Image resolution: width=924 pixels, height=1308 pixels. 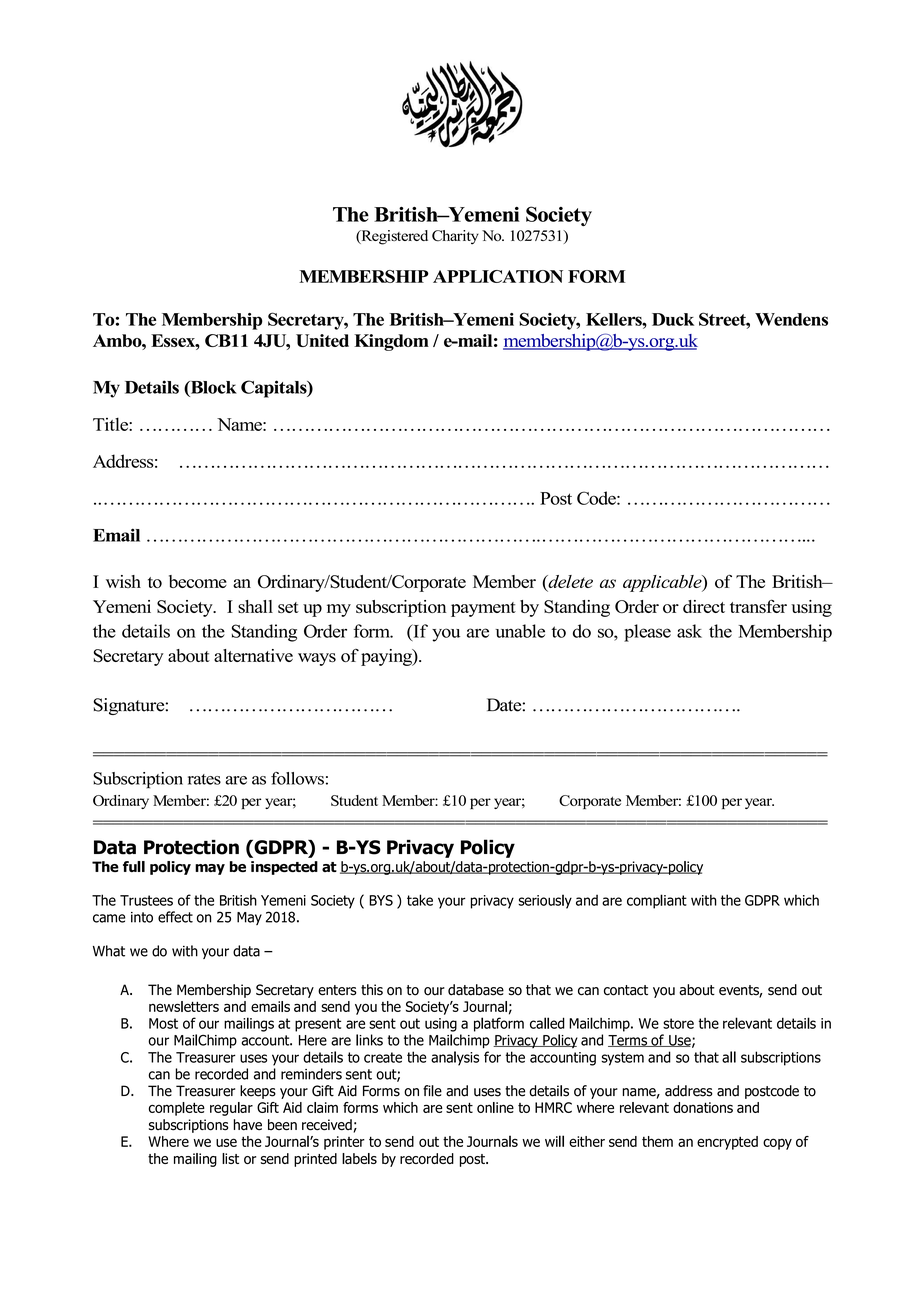 What do you see at coordinates (432, 1091) in the page?
I see `file` at bounding box center [432, 1091].
